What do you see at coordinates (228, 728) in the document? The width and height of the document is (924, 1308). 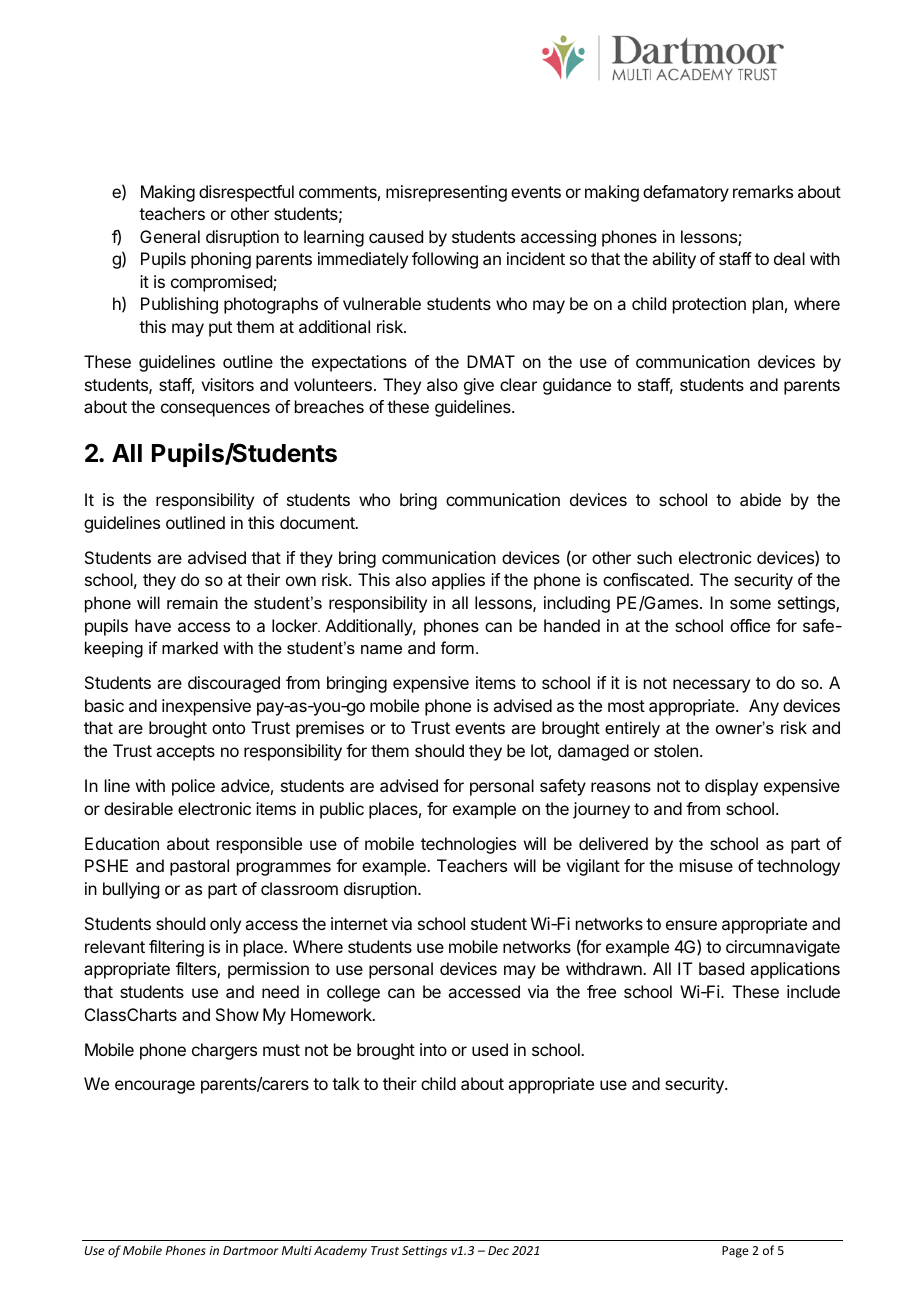 I see `onto` at bounding box center [228, 728].
